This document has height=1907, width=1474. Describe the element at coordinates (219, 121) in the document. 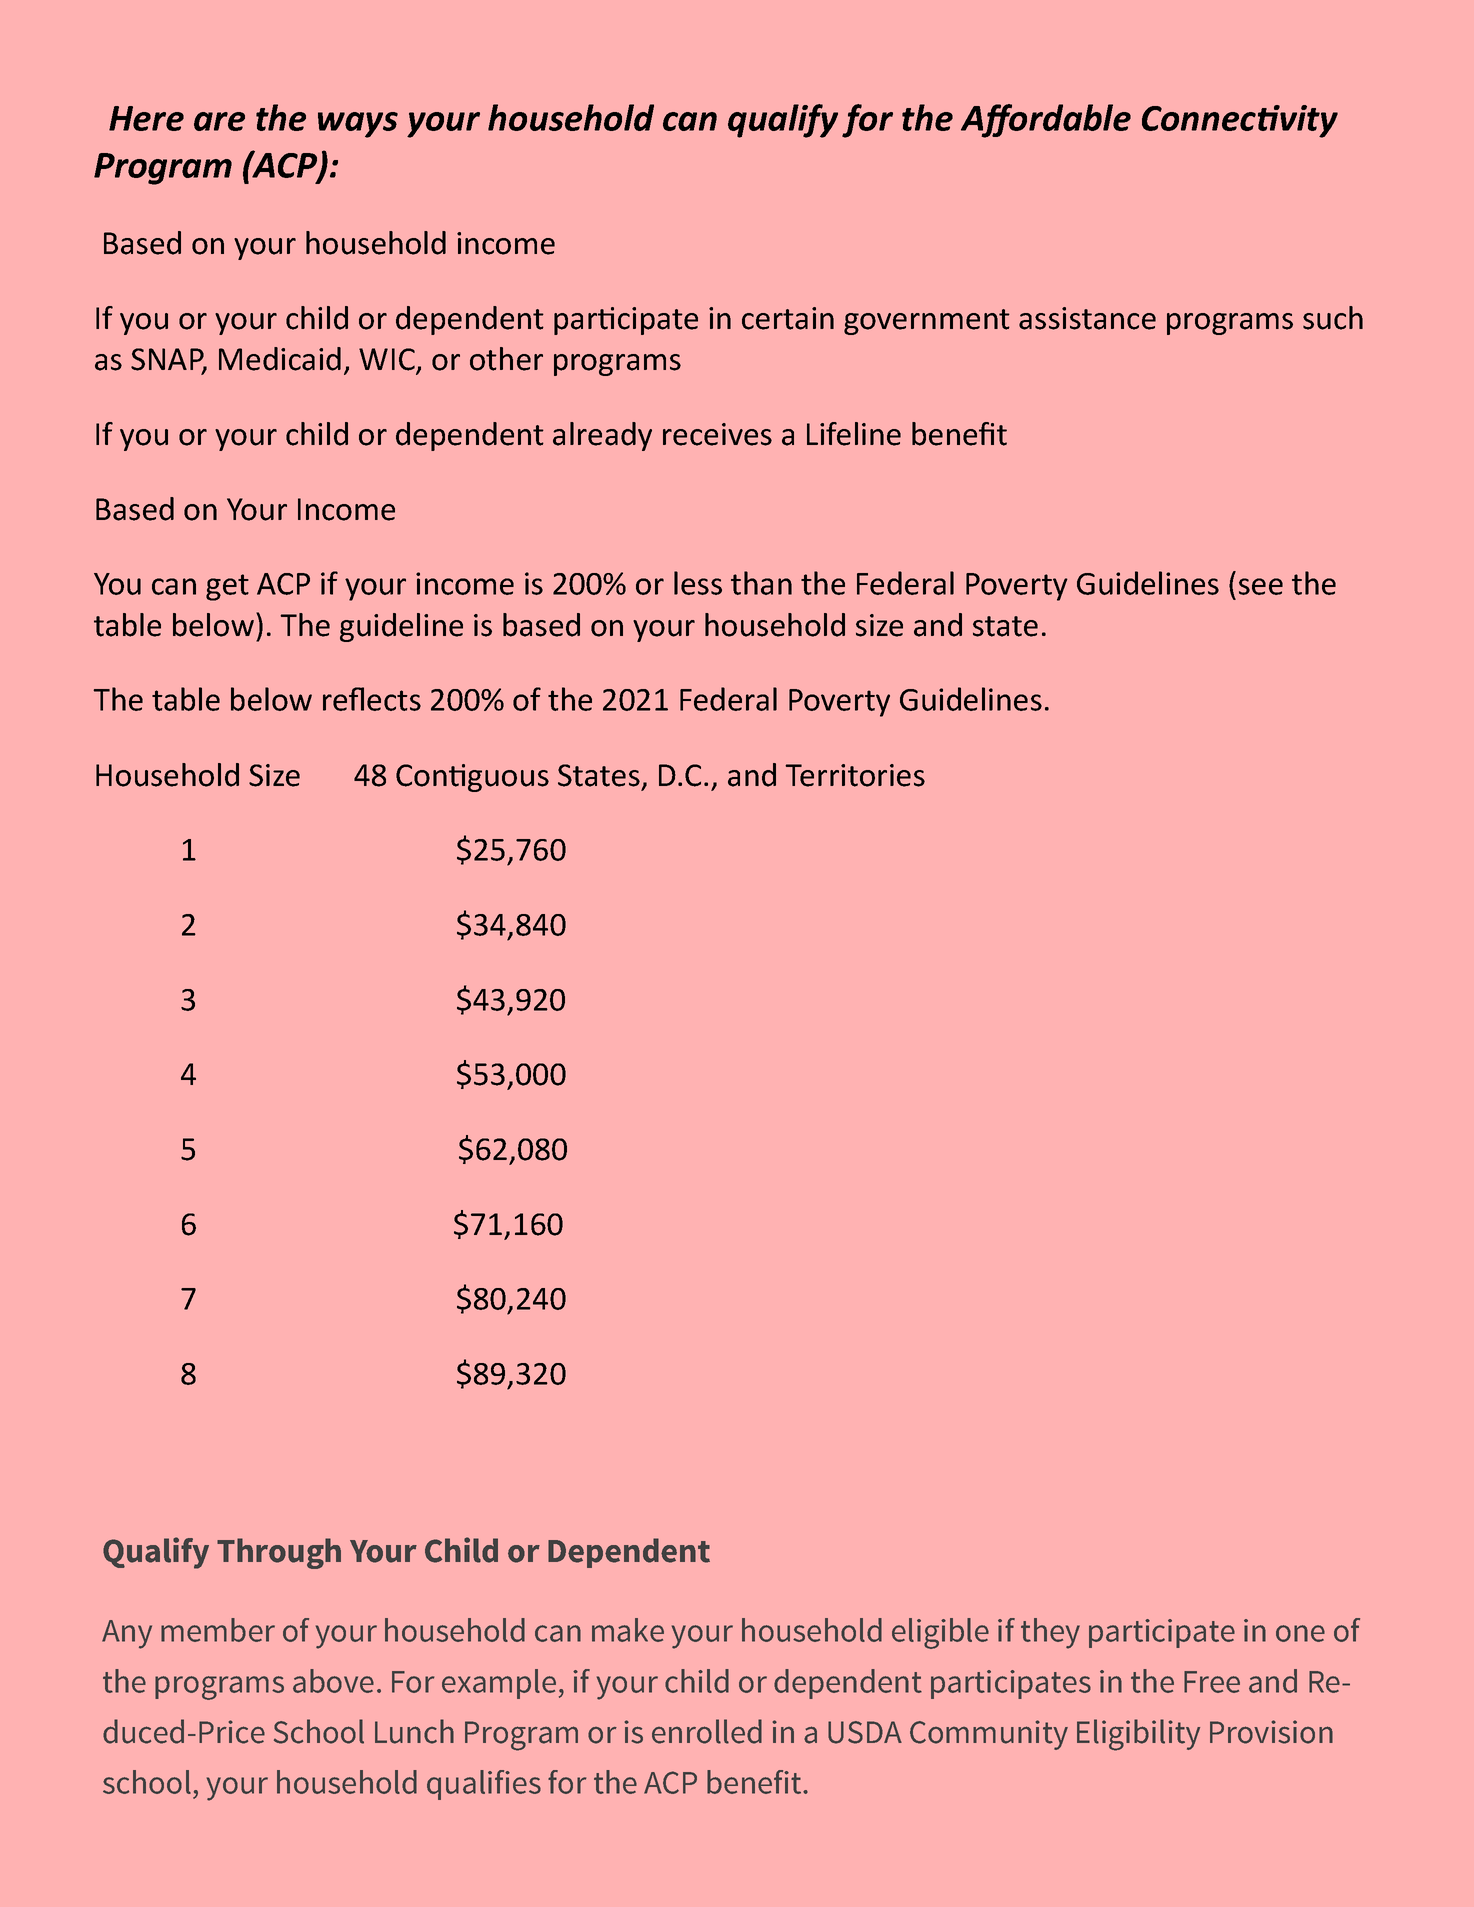

I see `are` at that location.
